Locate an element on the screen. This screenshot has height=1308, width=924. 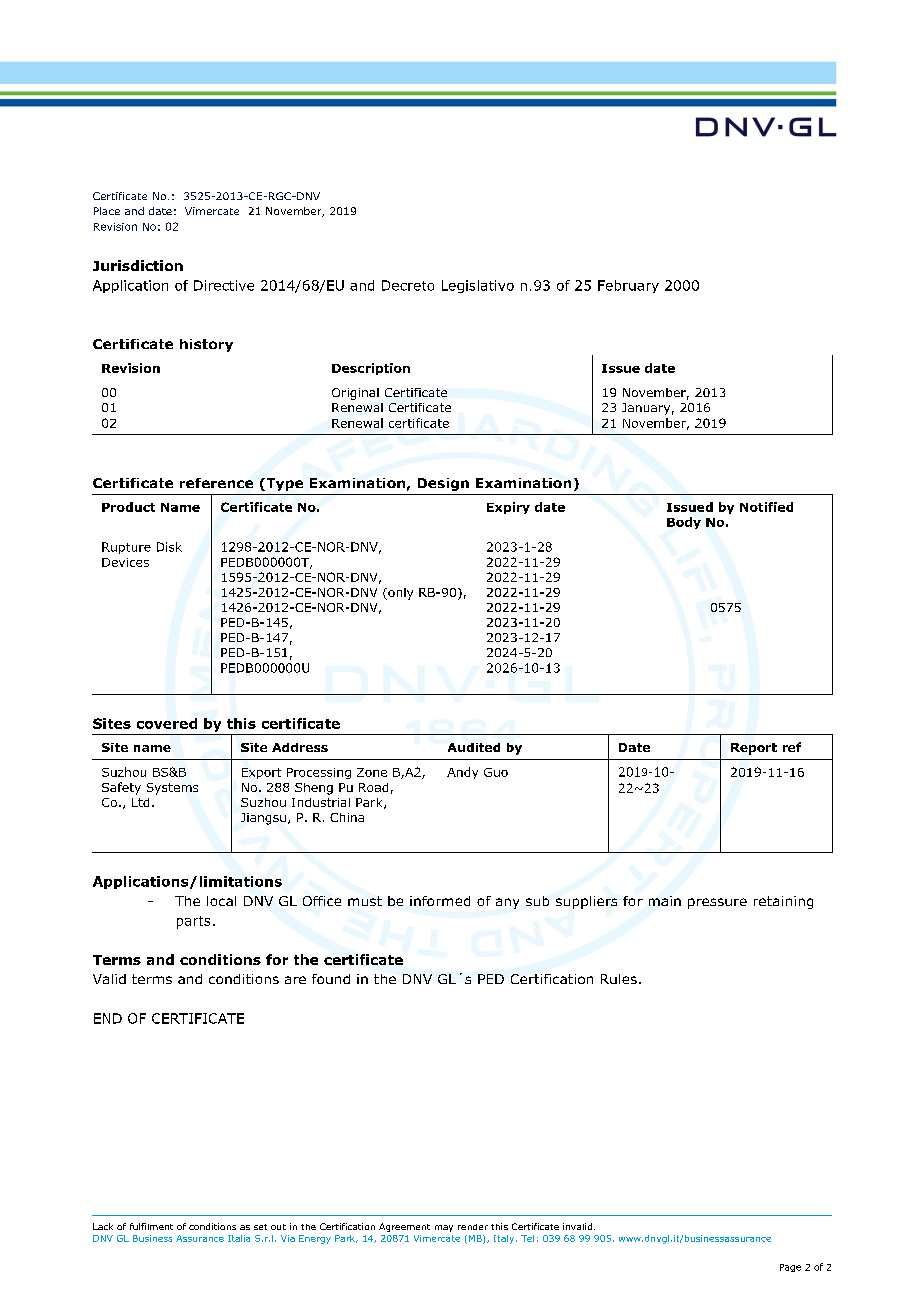
Description is located at coordinates (371, 369).
